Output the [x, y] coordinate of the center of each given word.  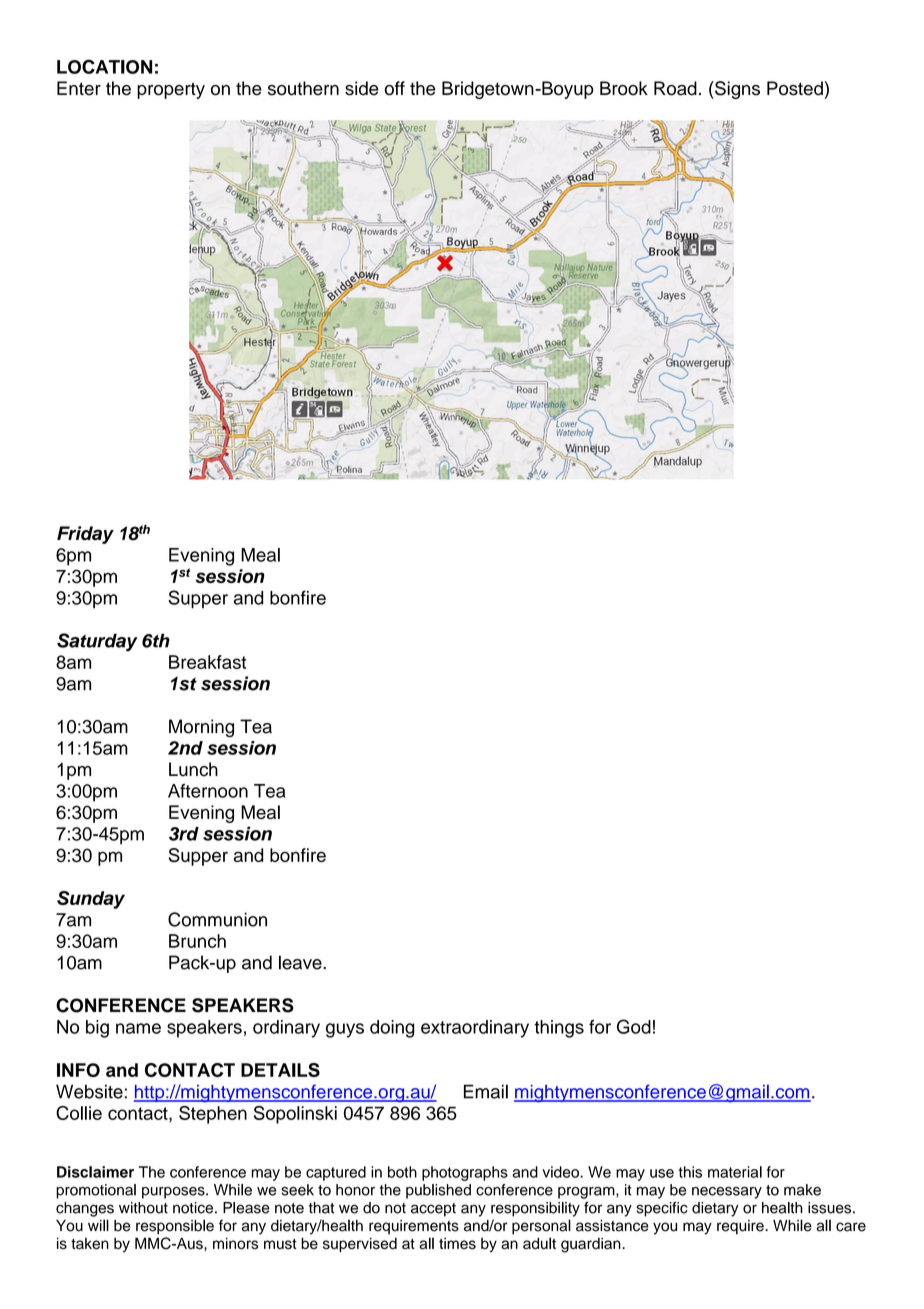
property [171, 90]
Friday [85, 535]
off [395, 88]
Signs [736, 90]
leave [301, 962]
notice [193, 1208]
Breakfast [207, 662]
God [634, 1026]
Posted [795, 88]
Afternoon [208, 791]
